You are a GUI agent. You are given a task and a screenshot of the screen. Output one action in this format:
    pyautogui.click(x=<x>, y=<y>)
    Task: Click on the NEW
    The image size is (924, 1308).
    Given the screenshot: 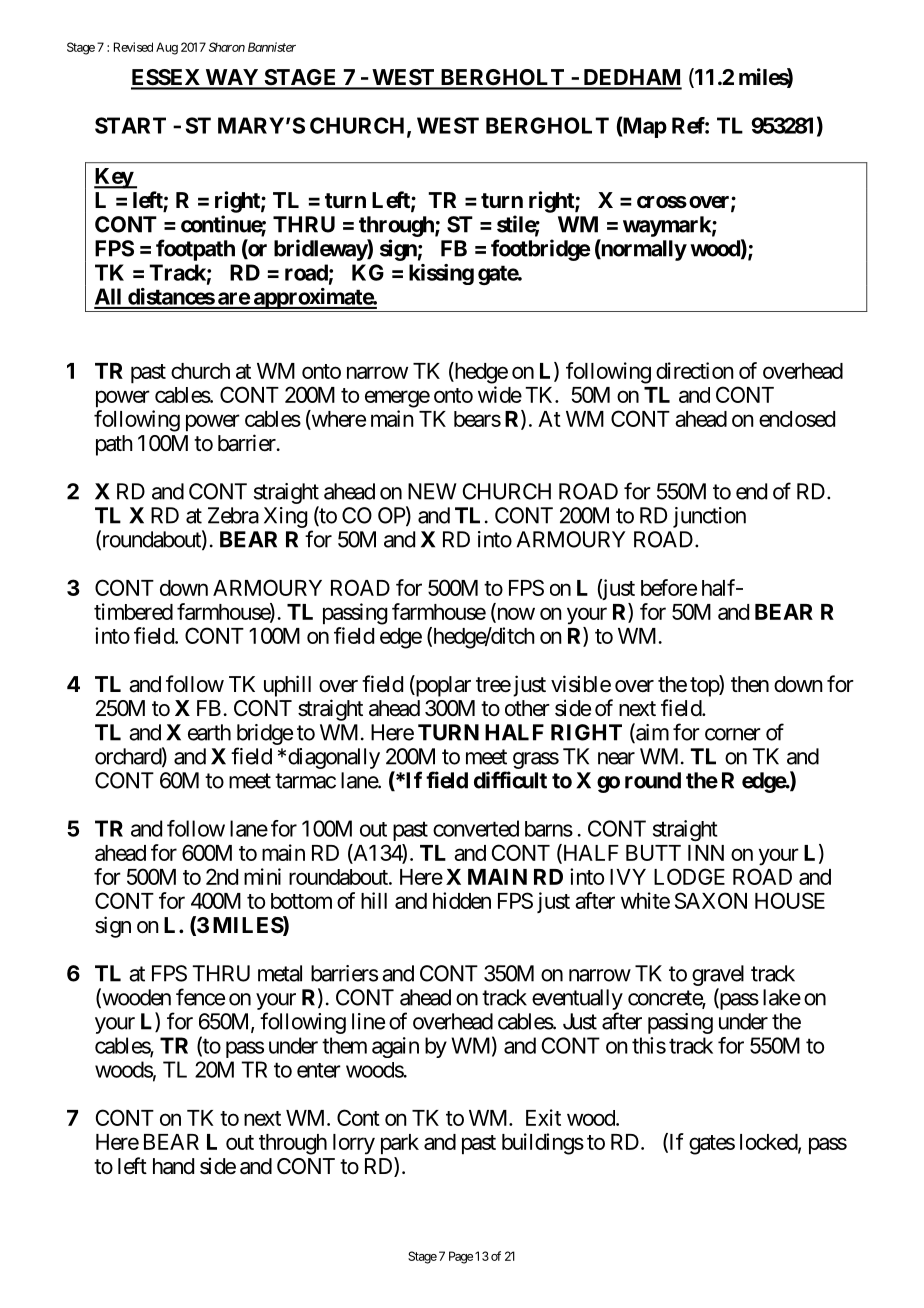 What is the action you would take?
    pyautogui.click(x=432, y=491)
